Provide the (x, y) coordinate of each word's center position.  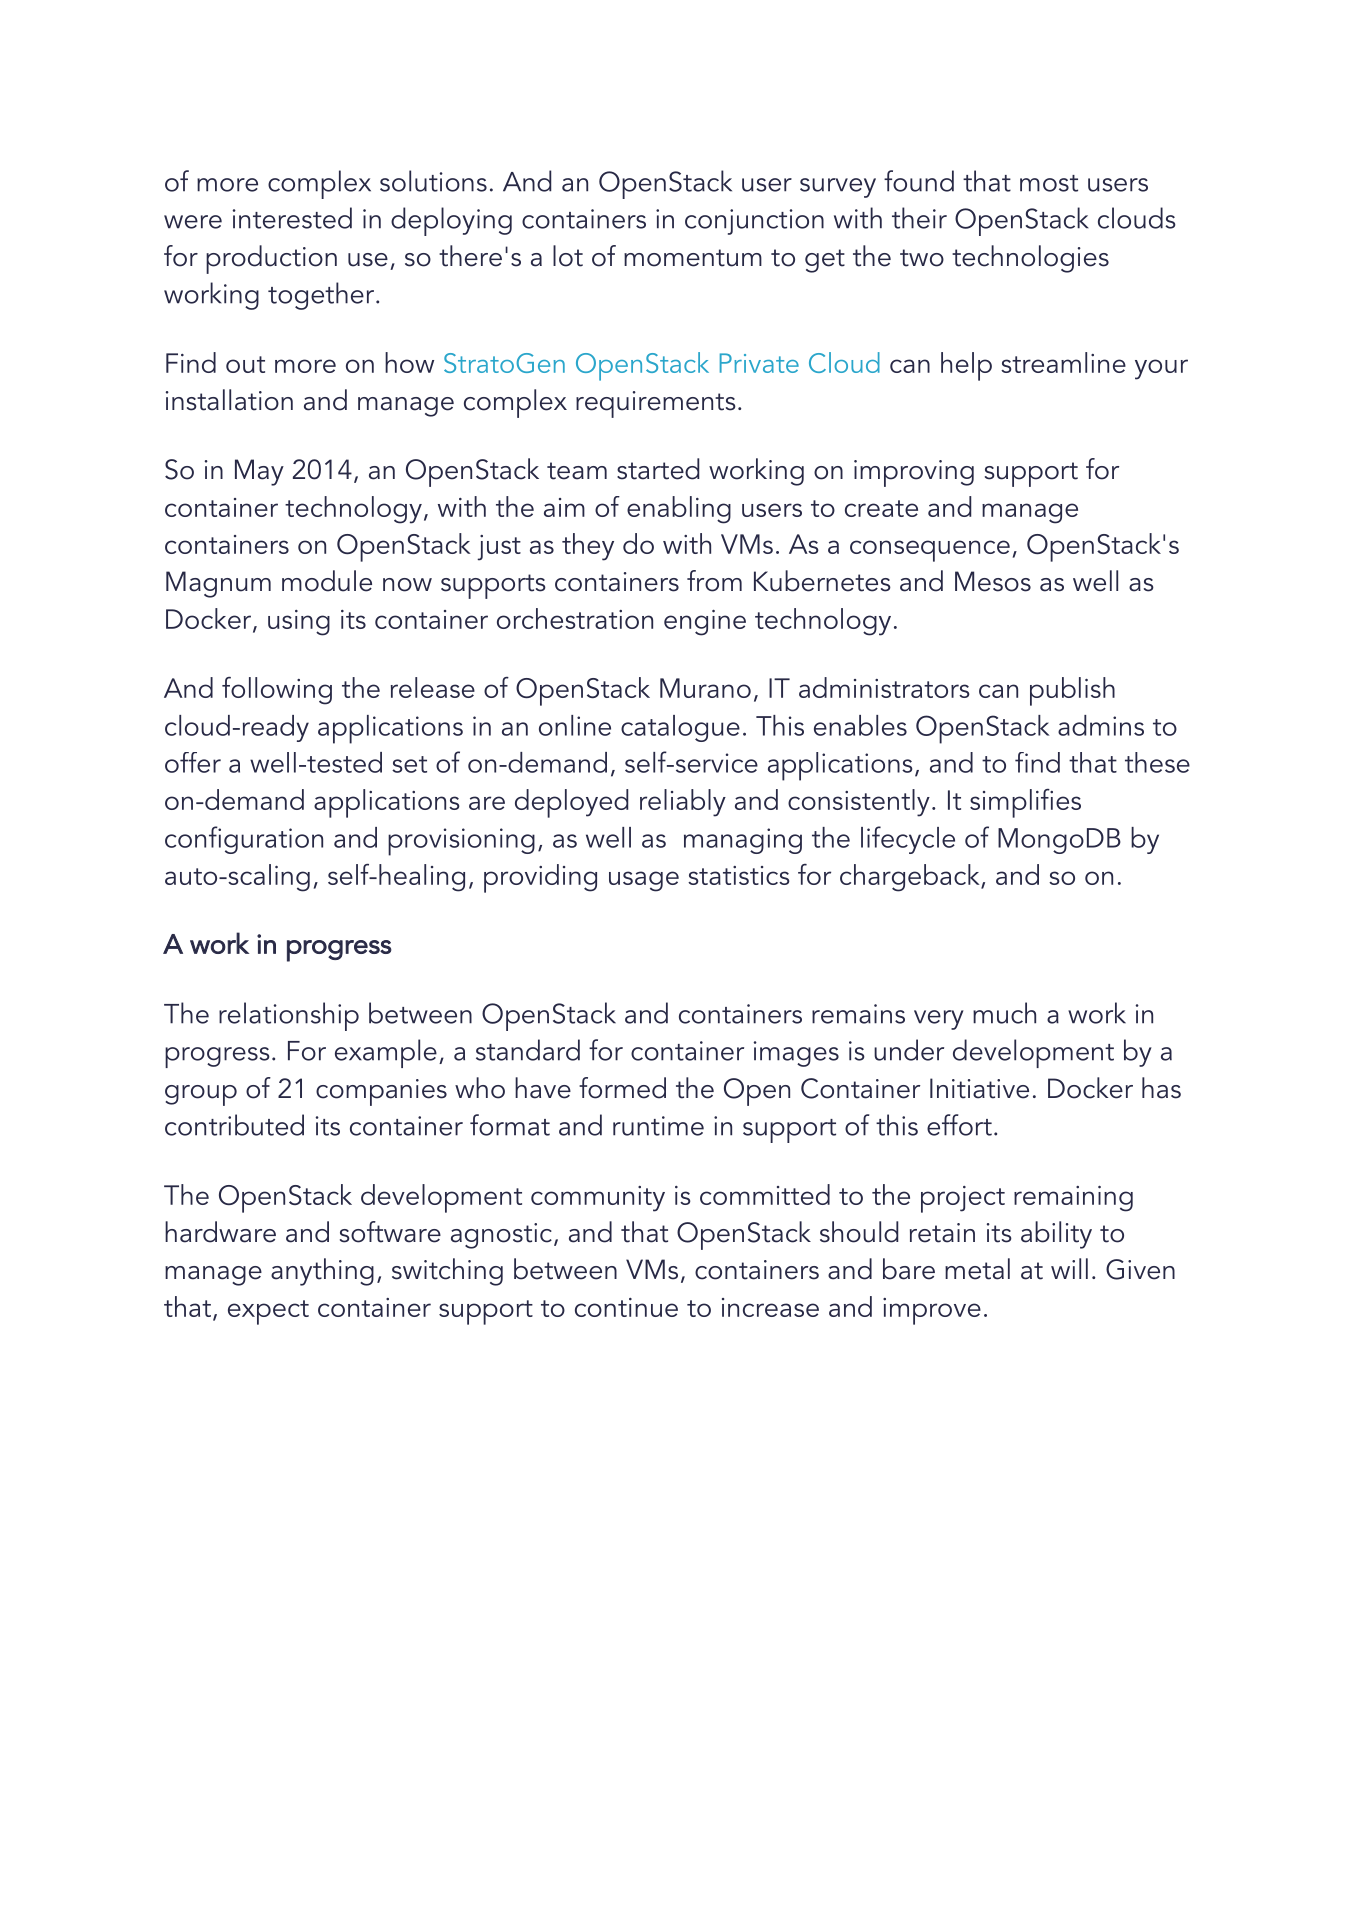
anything (322, 1272)
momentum (693, 258)
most (1049, 183)
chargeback (911, 878)
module (327, 581)
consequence (930, 551)
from (714, 581)
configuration (244, 840)
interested (292, 218)
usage (644, 881)
